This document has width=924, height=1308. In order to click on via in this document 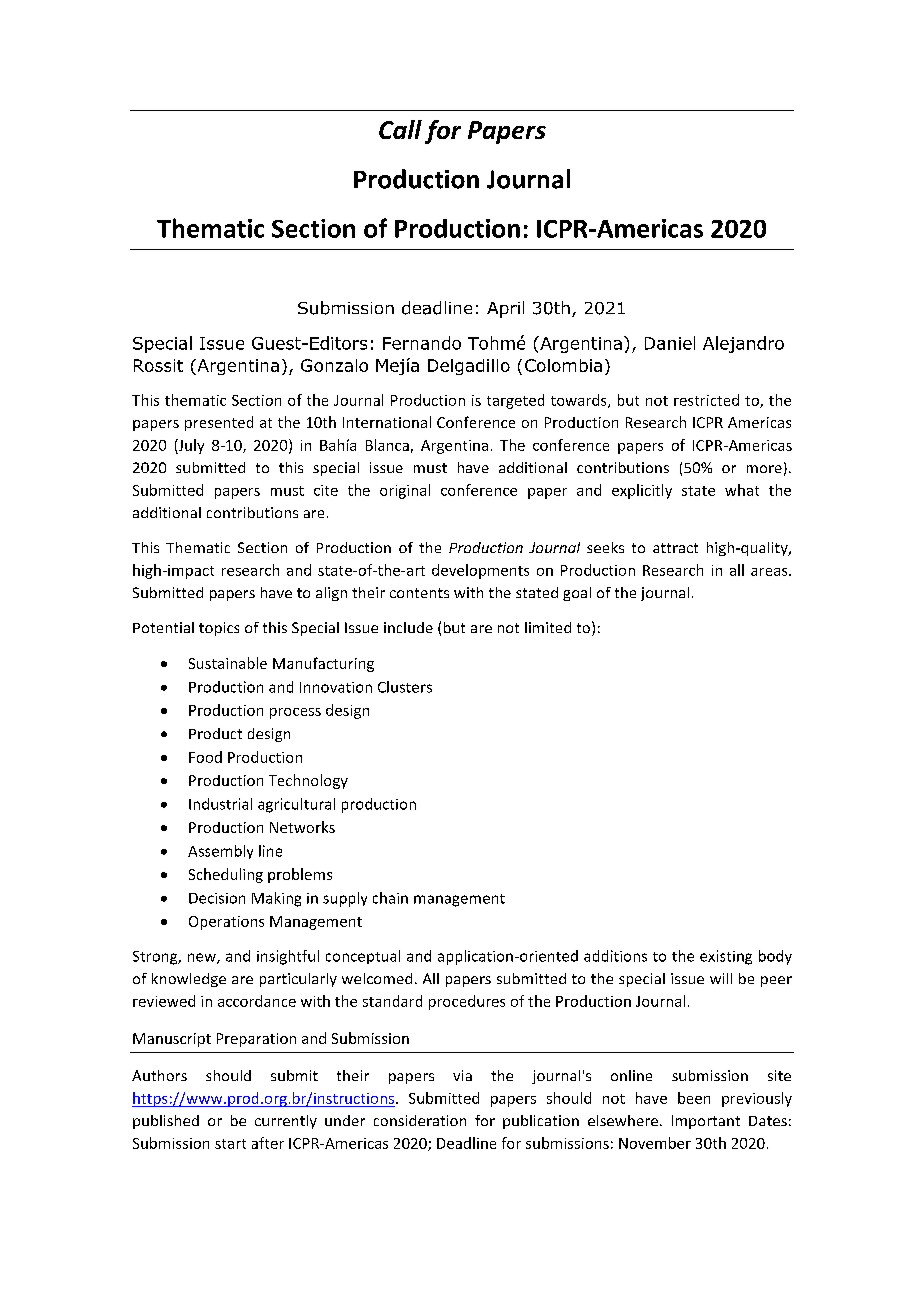, I will do `click(462, 1075)`.
